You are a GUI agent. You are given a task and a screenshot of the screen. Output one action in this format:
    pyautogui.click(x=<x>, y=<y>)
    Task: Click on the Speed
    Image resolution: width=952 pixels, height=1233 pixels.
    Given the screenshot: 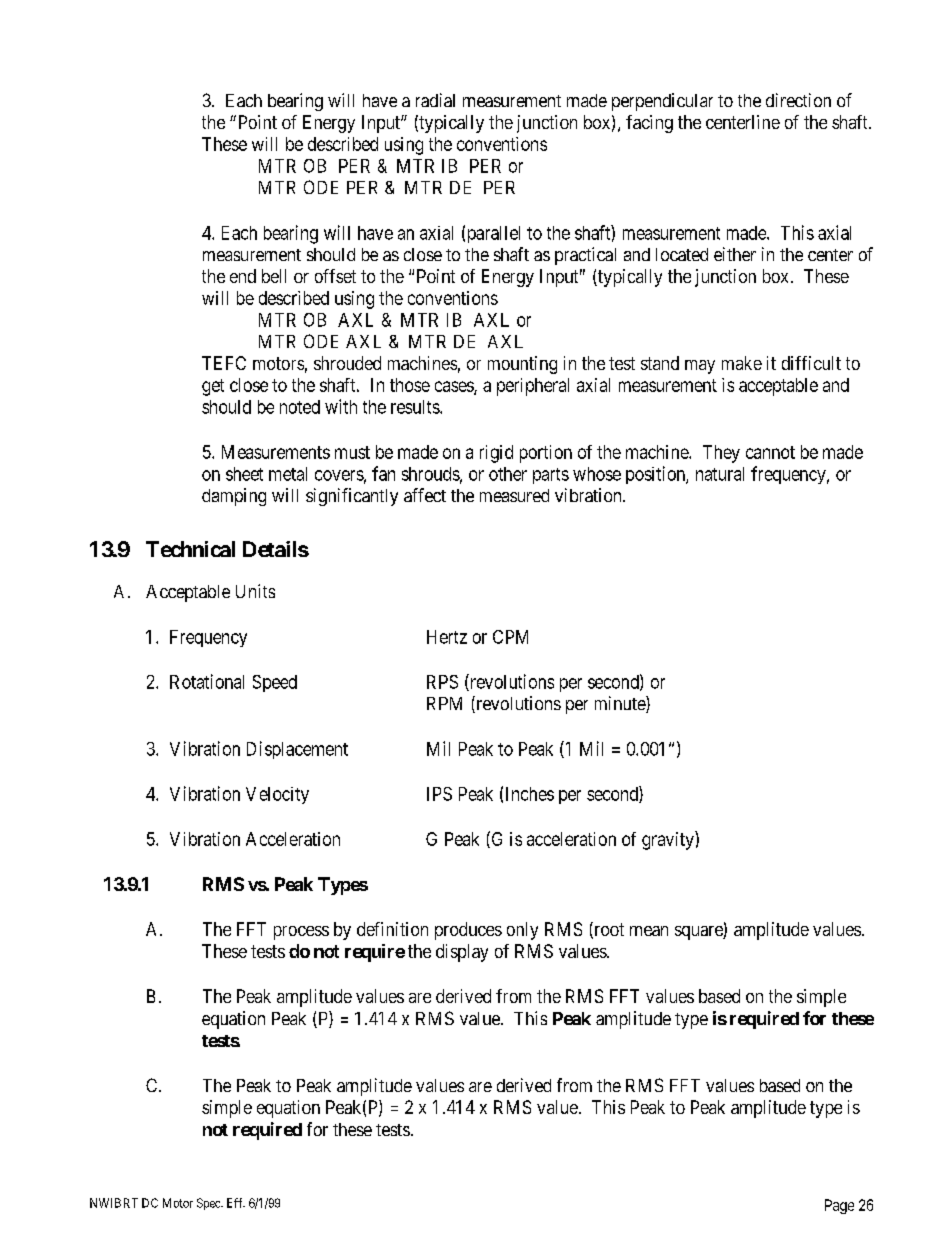 What is the action you would take?
    pyautogui.click(x=275, y=683)
